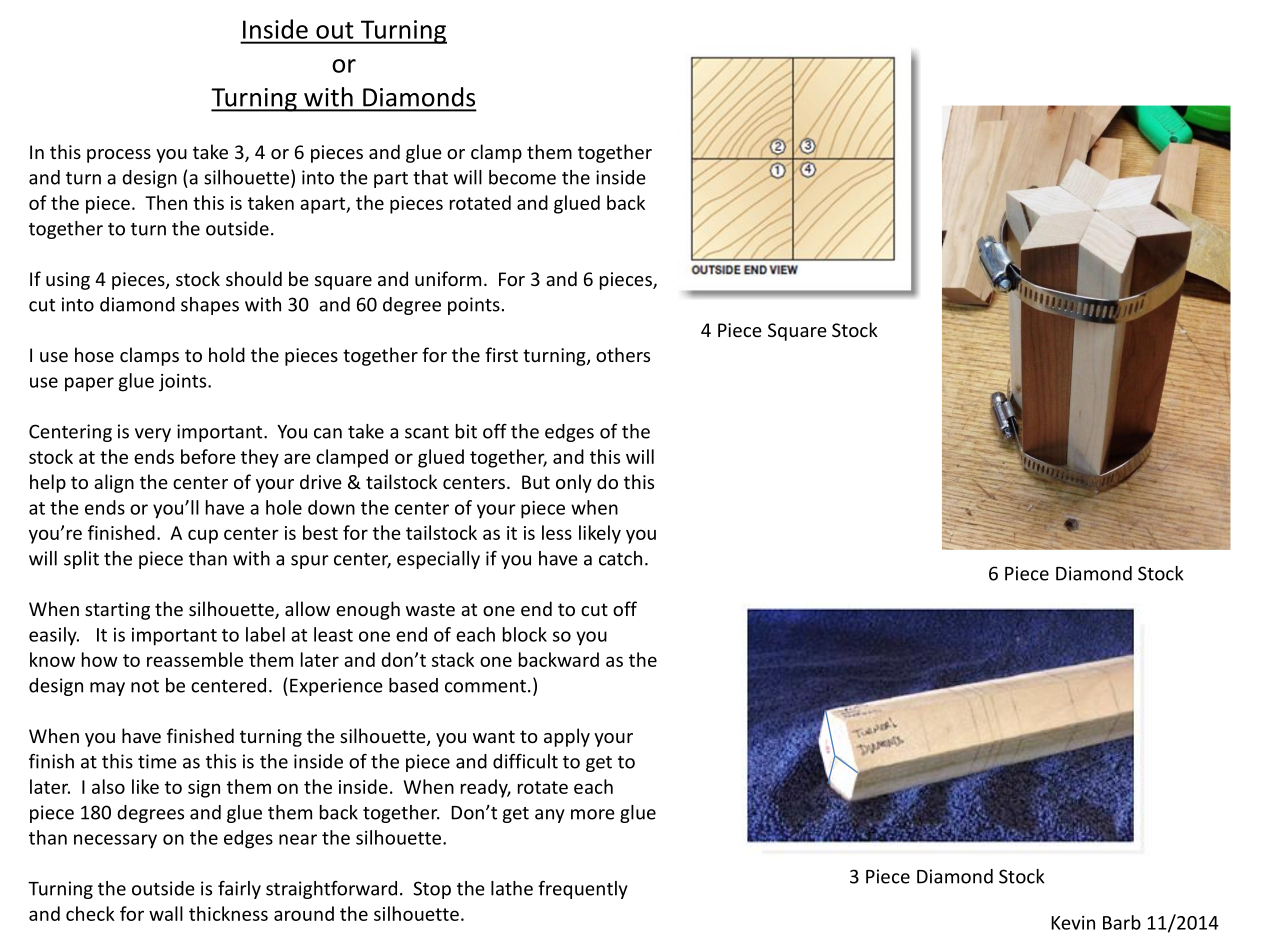 Image resolution: width=1270 pixels, height=952 pixels. I want to click on wall, so click(166, 913).
